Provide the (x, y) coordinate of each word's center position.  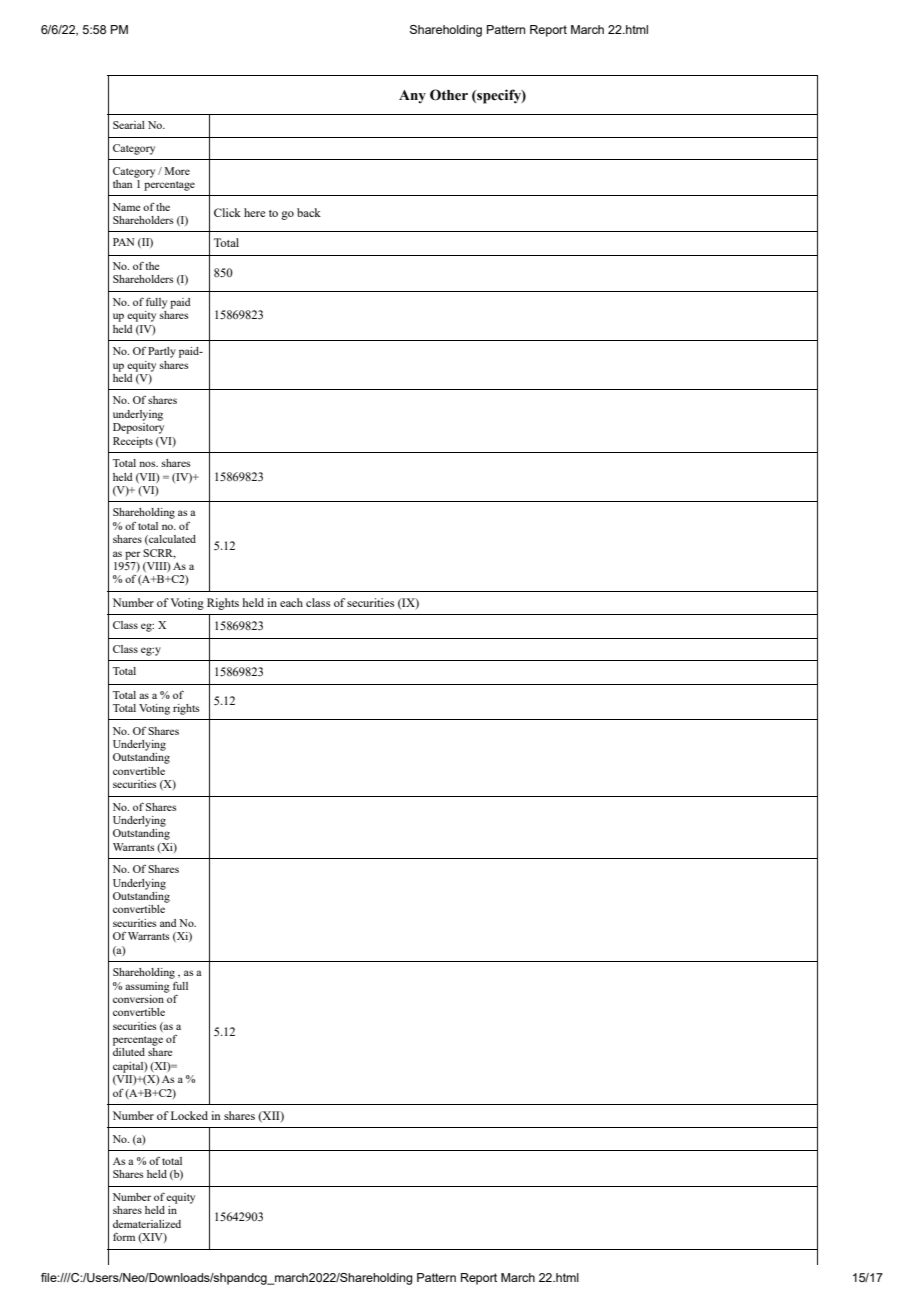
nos (148, 464)
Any (412, 97)
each (291, 602)
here (254, 212)
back (309, 212)
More (177, 171)
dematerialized (147, 1224)
